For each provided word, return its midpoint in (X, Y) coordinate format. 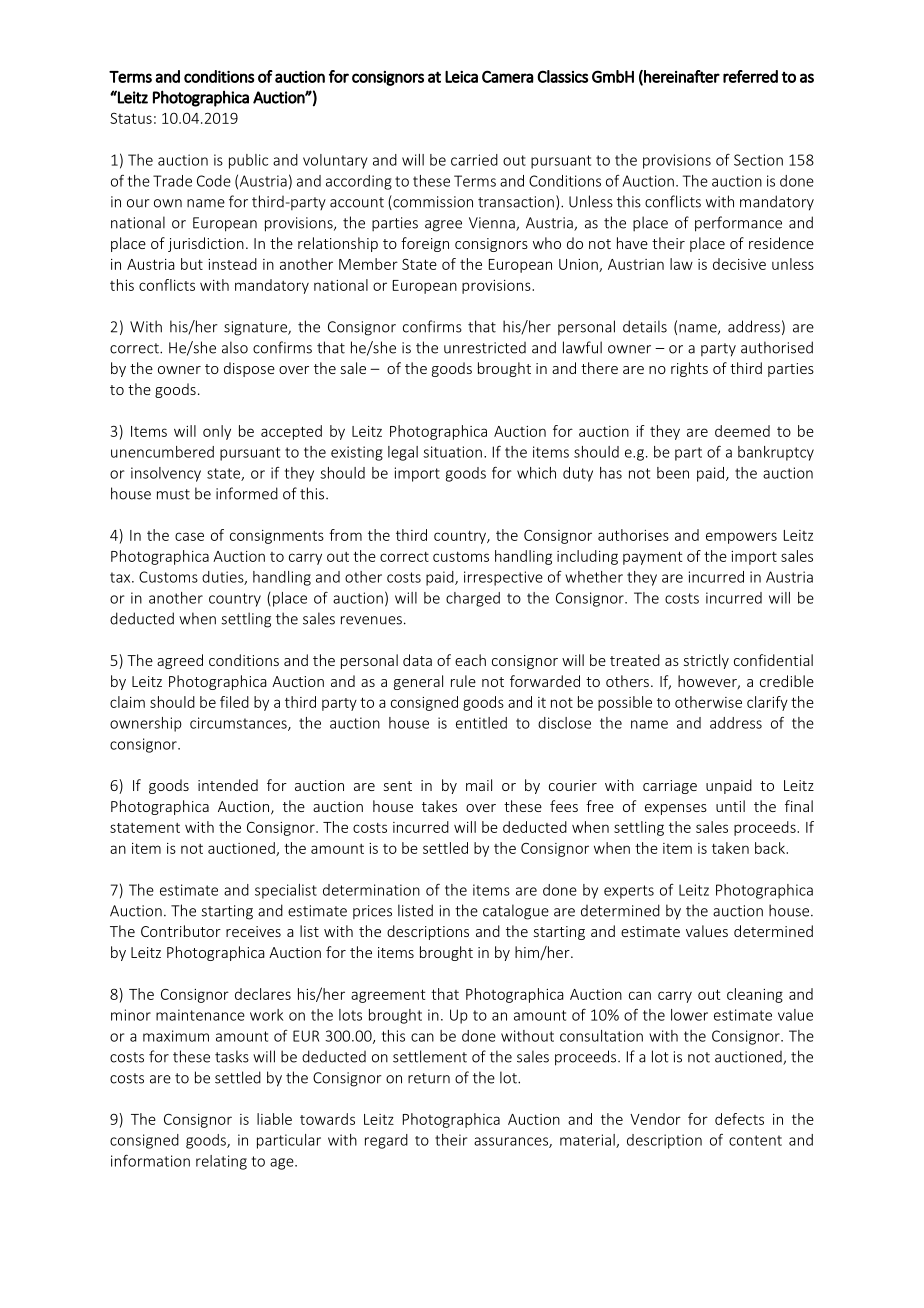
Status (131, 118)
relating (221, 1162)
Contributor (181, 931)
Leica (461, 77)
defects (739, 1119)
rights (689, 369)
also (235, 347)
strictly (706, 661)
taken (730, 848)
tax (121, 577)
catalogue (516, 912)
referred (750, 76)
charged (473, 599)
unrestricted (485, 348)
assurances (512, 1142)
